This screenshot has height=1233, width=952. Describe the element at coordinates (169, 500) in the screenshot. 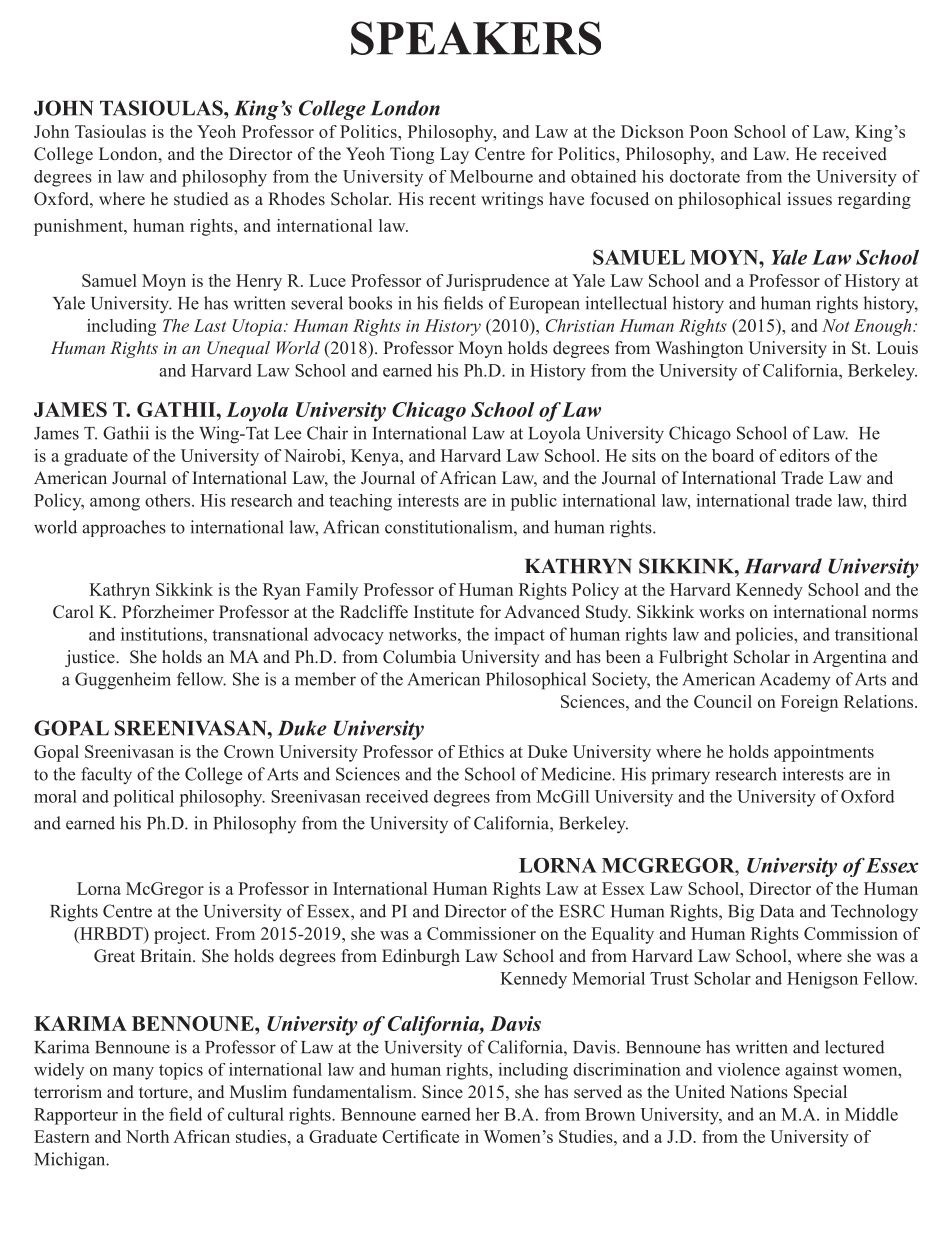

I see `others` at that location.
